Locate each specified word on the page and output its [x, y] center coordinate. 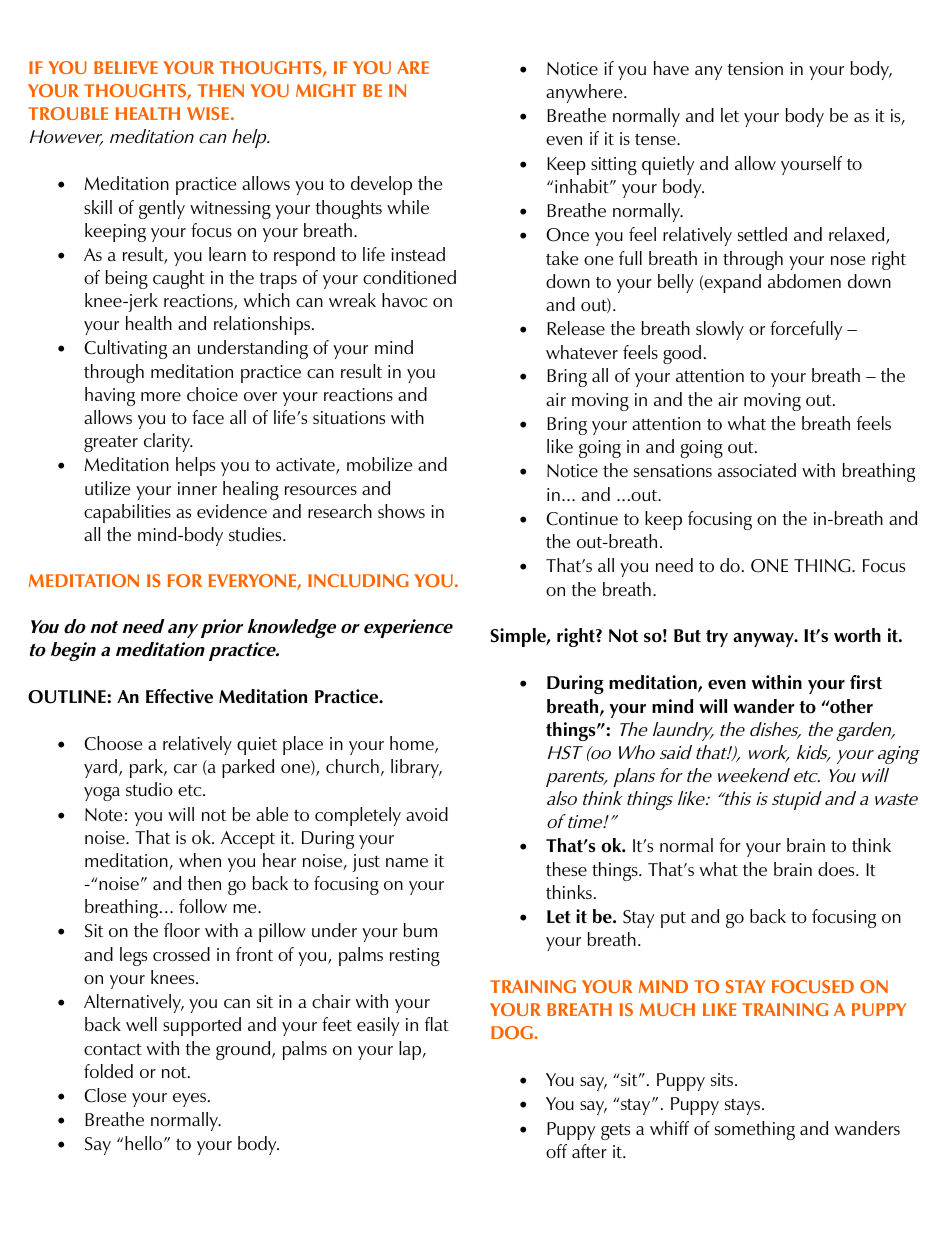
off [556, 1151]
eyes [189, 1100]
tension [755, 68]
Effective [179, 696]
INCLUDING [358, 580]
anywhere [585, 93]
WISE [208, 113]
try [717, 638]
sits [723, 1079]
